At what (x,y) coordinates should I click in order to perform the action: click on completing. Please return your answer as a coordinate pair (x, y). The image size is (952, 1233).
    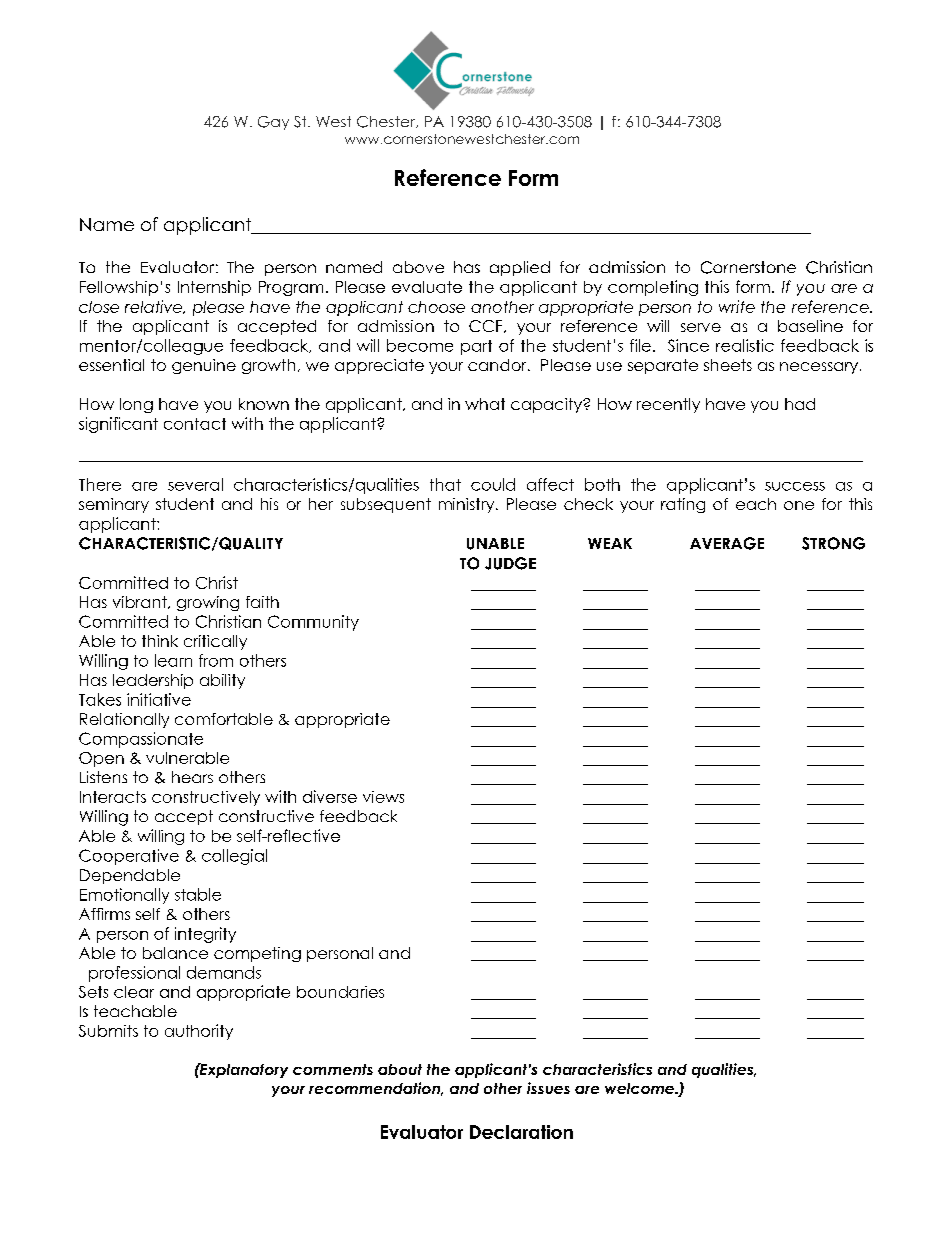
    Looking at the image, I should click on (653, 288).
